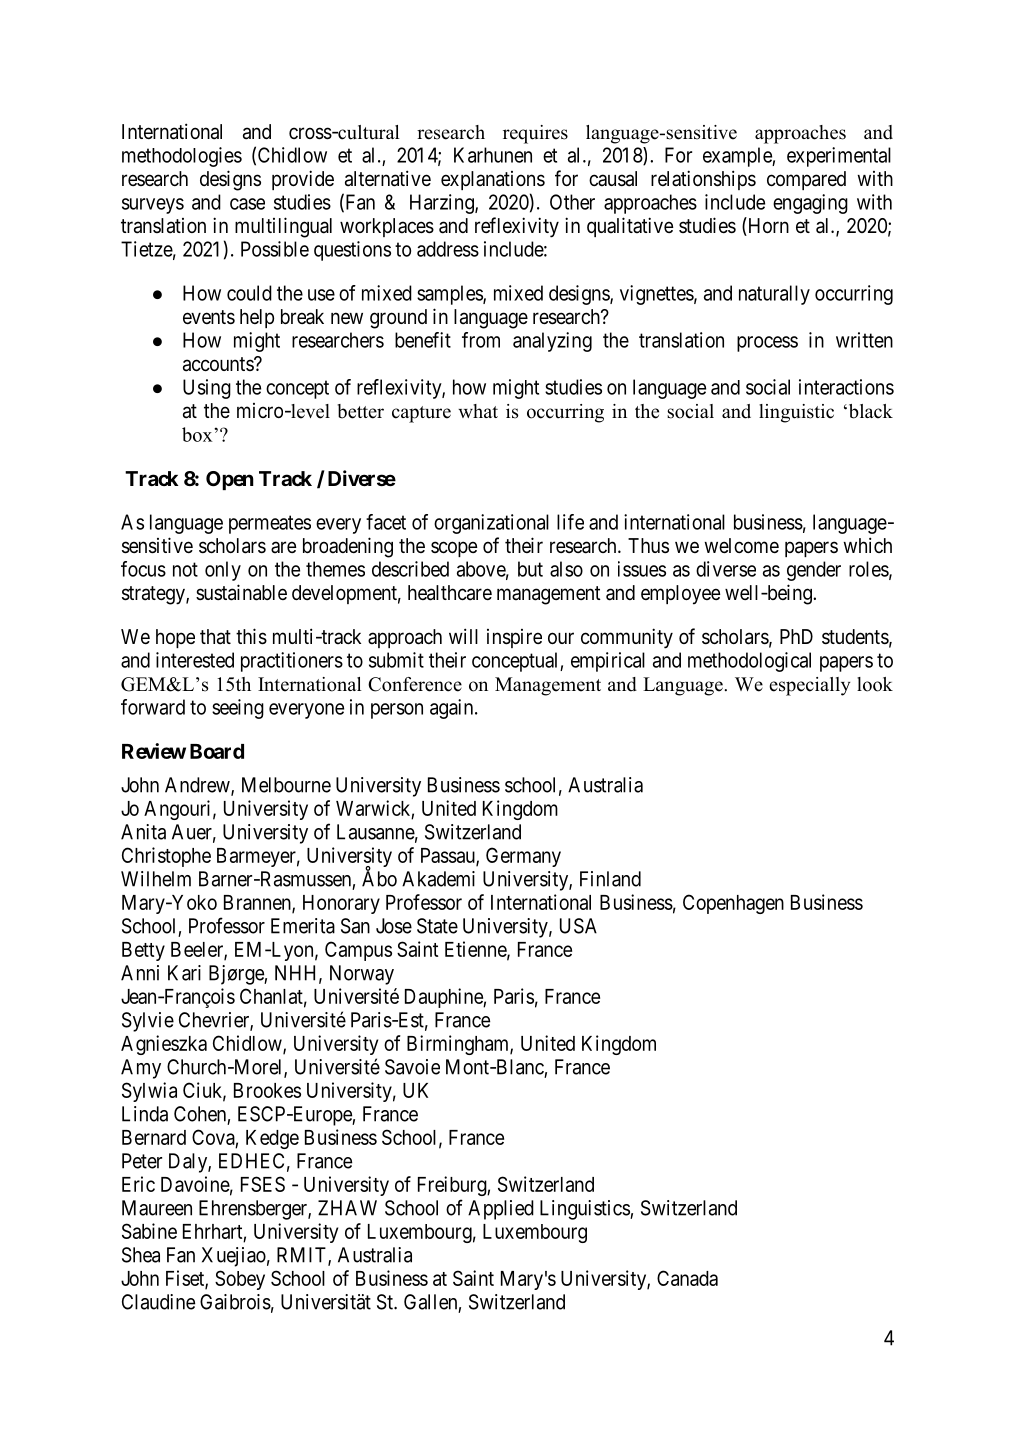 Image resolution: width=1014 pixels, height=1434 pixels. What do you see at coordinates (806, 180) in the screenshot?
I see `compared` at bounding box center [806, 180].
